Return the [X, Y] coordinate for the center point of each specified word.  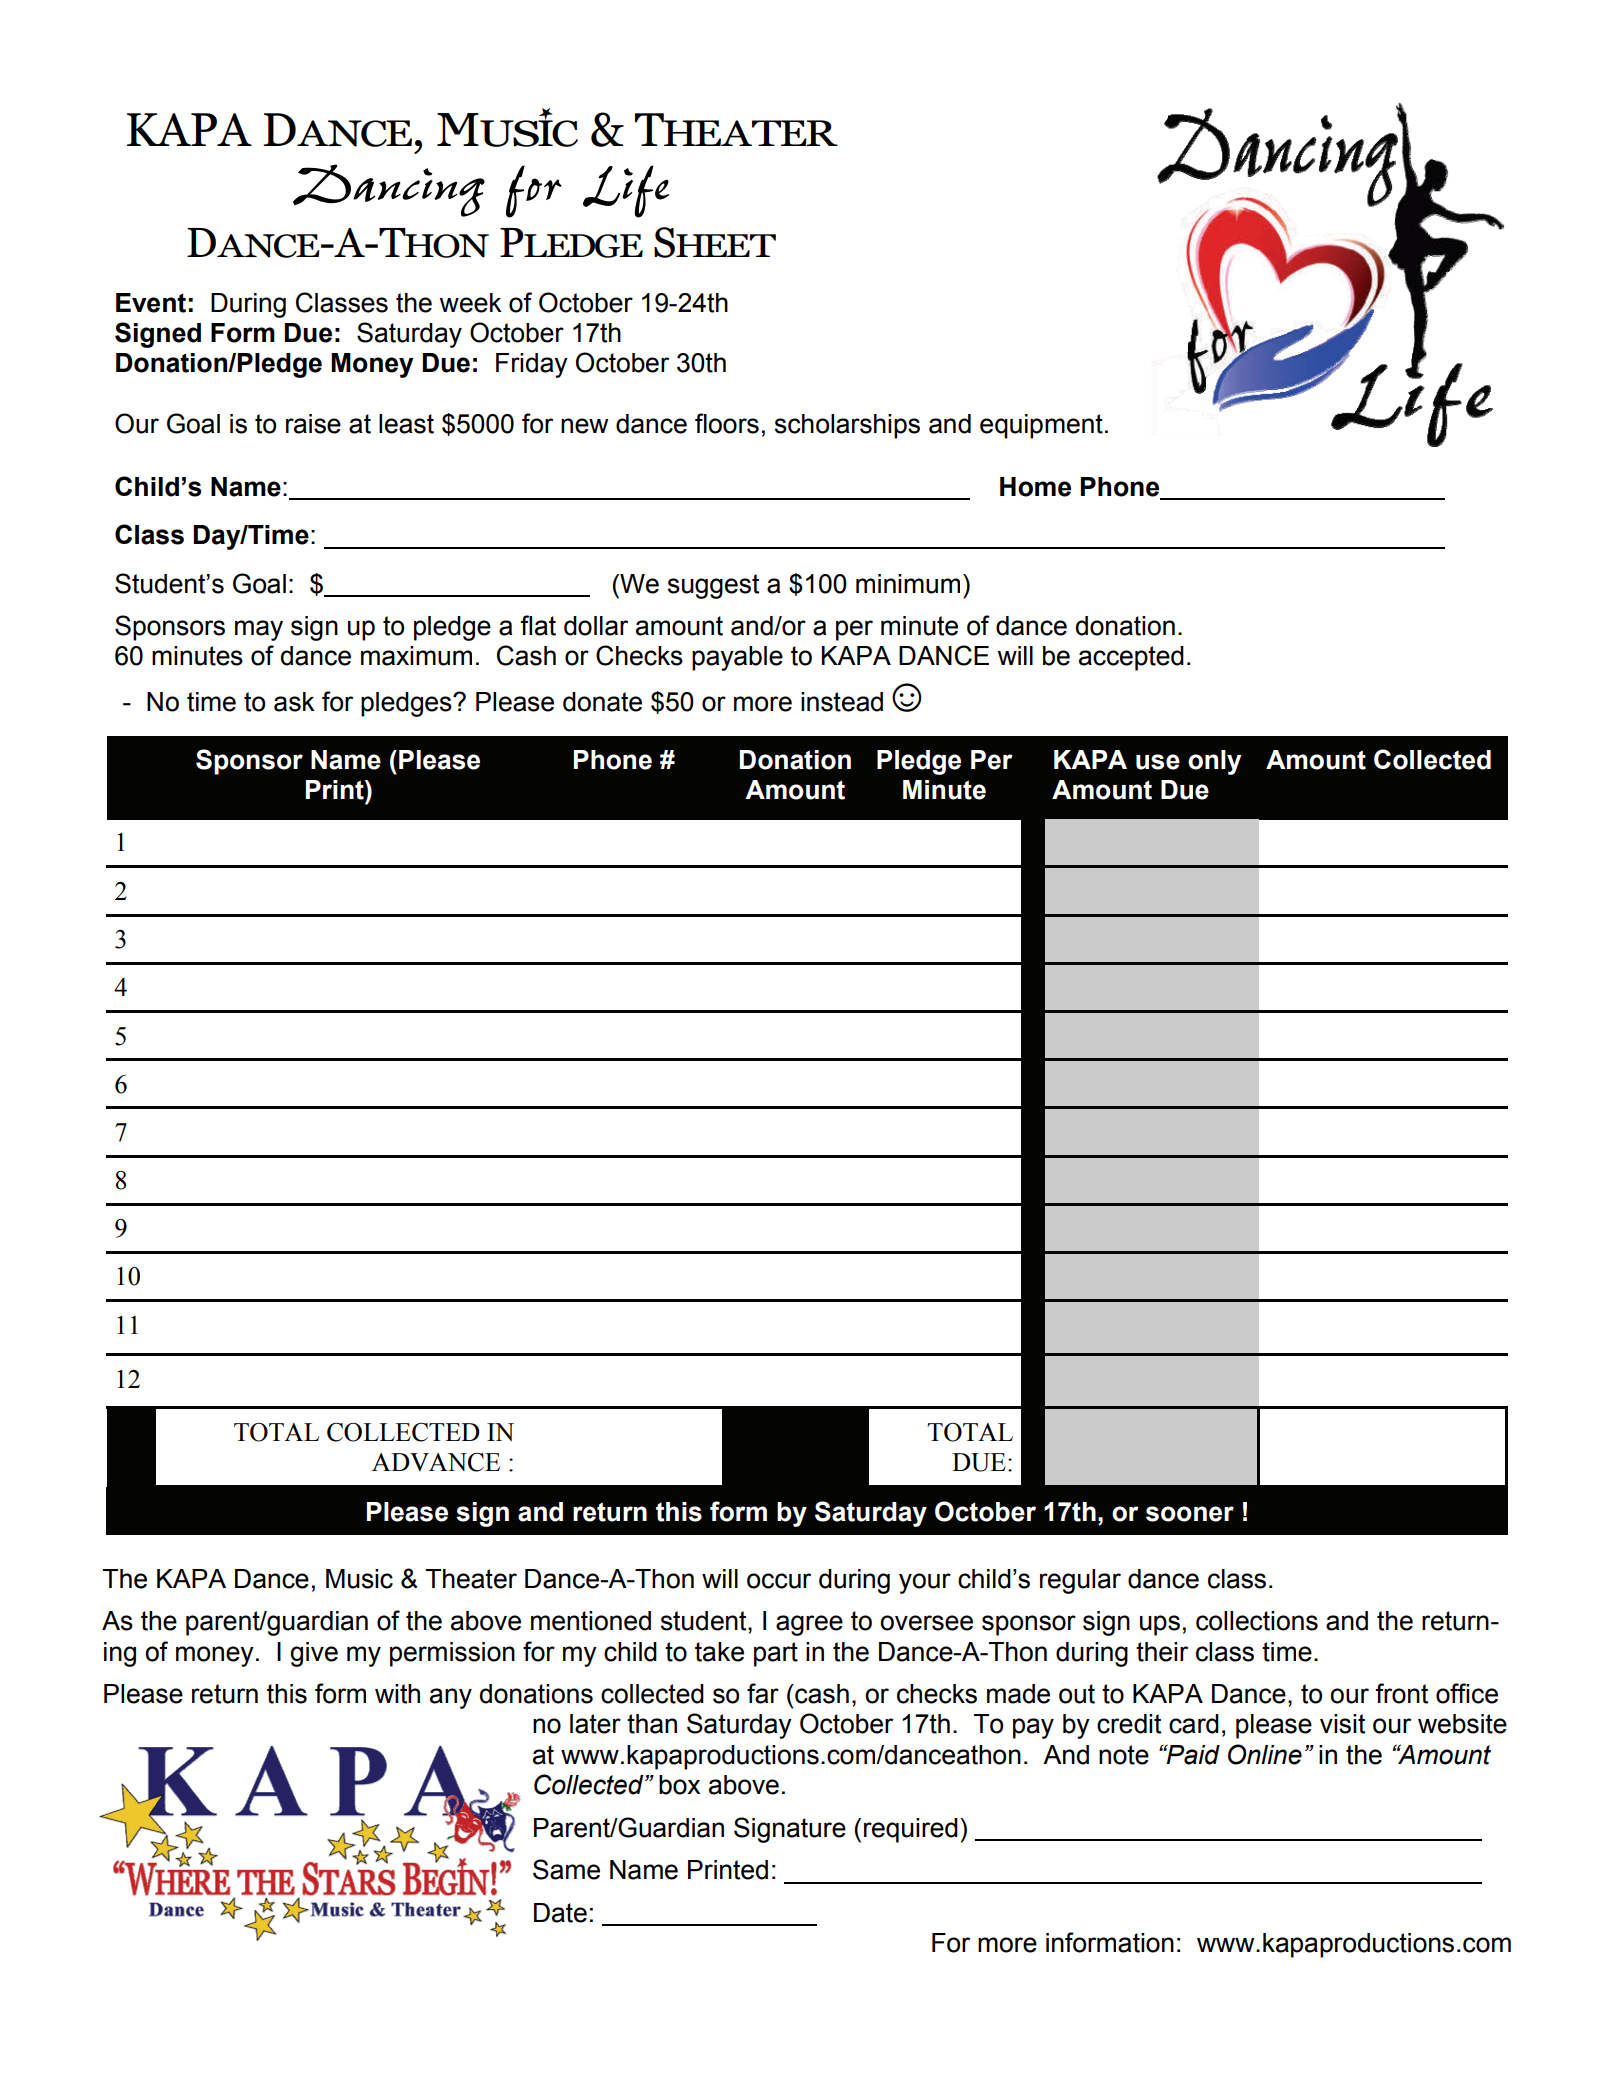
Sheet [715, 242]
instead [842, 702]
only [1215, 762]
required [911, 1830]
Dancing [389, 190]
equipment [1041, 426]
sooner [1190, 1514]
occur [779, 1581]
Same [566, 1869]
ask [294, 702]
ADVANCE [436, 1462]
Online [1265, 1754]
